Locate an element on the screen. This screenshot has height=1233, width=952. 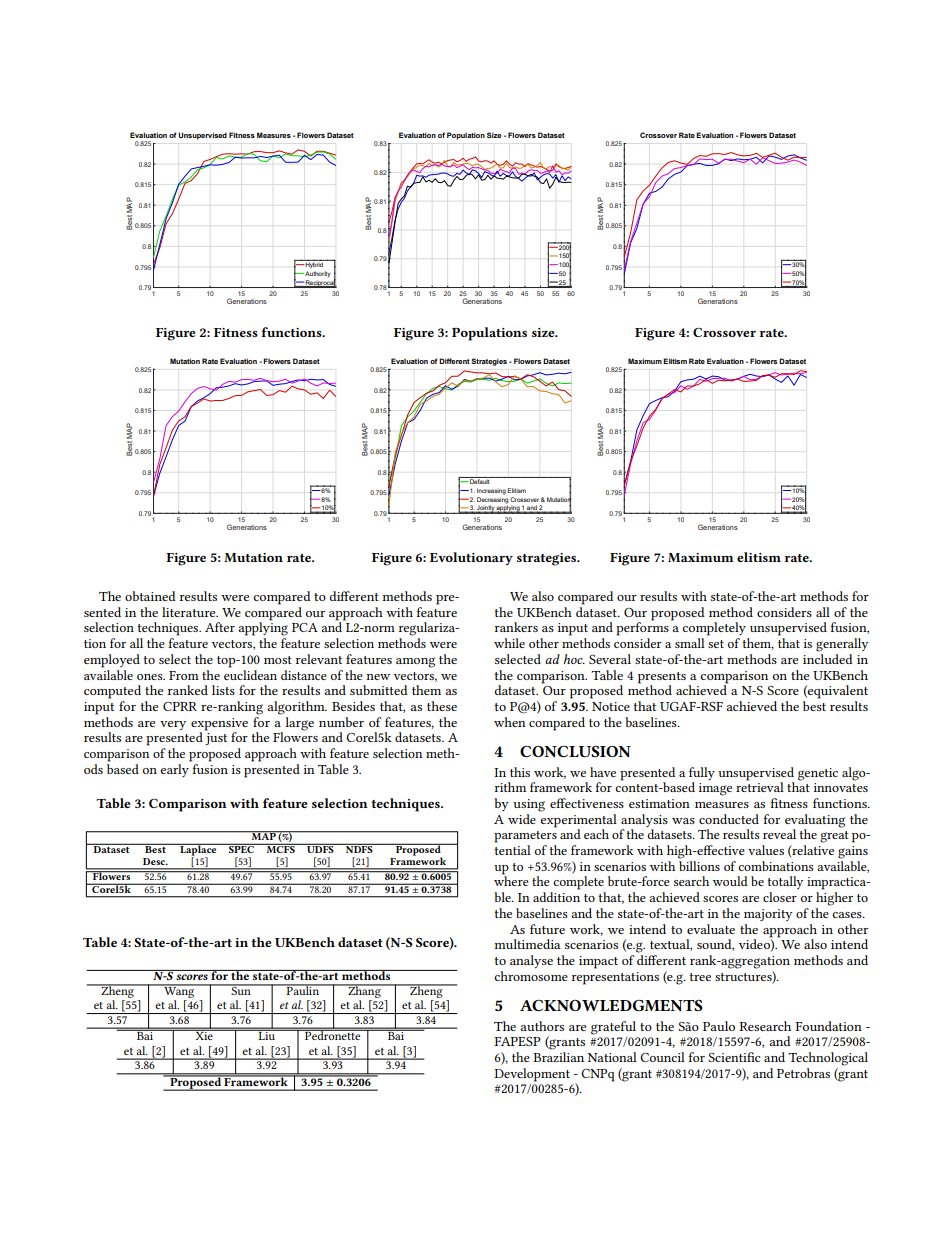
Xie is located at coordinates (204, 1035).
